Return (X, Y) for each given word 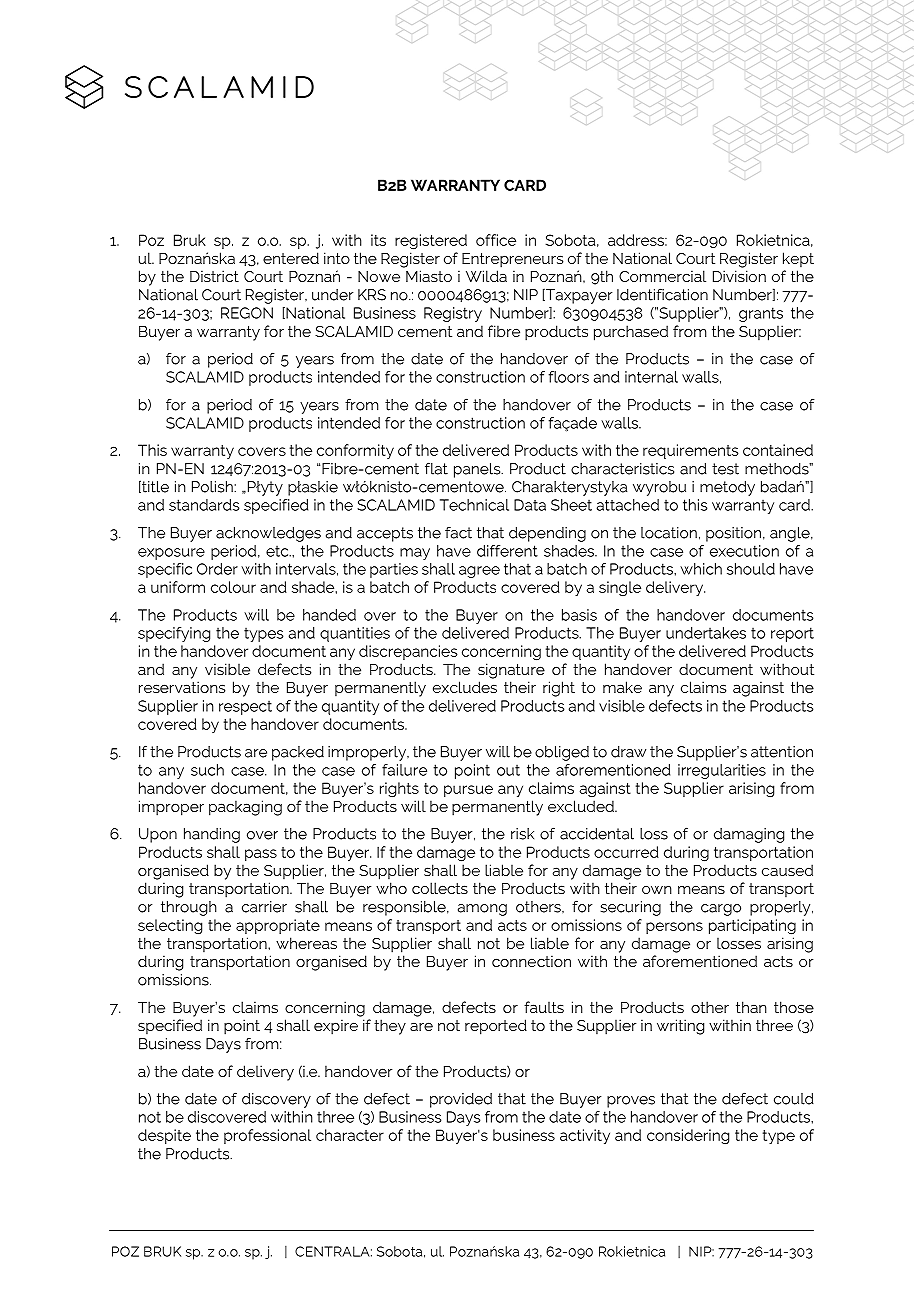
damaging (749, 835)
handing (212, 835)
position (733, 534)
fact (458, 533)
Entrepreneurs (512, 260)
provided (461, 1100)
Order (217, 569)
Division (739, 276)
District (214, 276)
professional (267, 1136)
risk (522, 834)
